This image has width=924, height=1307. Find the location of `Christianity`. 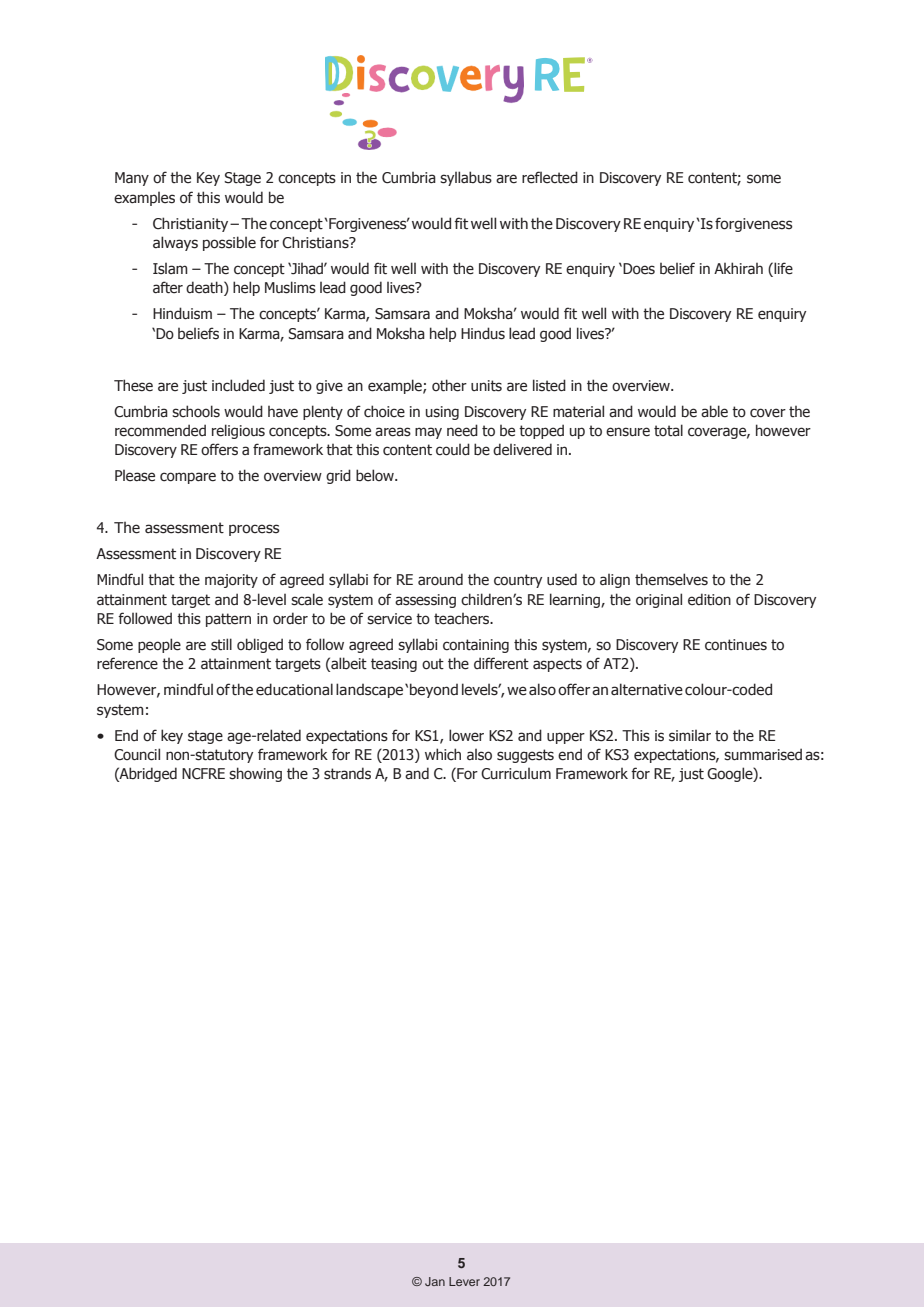

Christianity is located at coordinates (192, 224).
